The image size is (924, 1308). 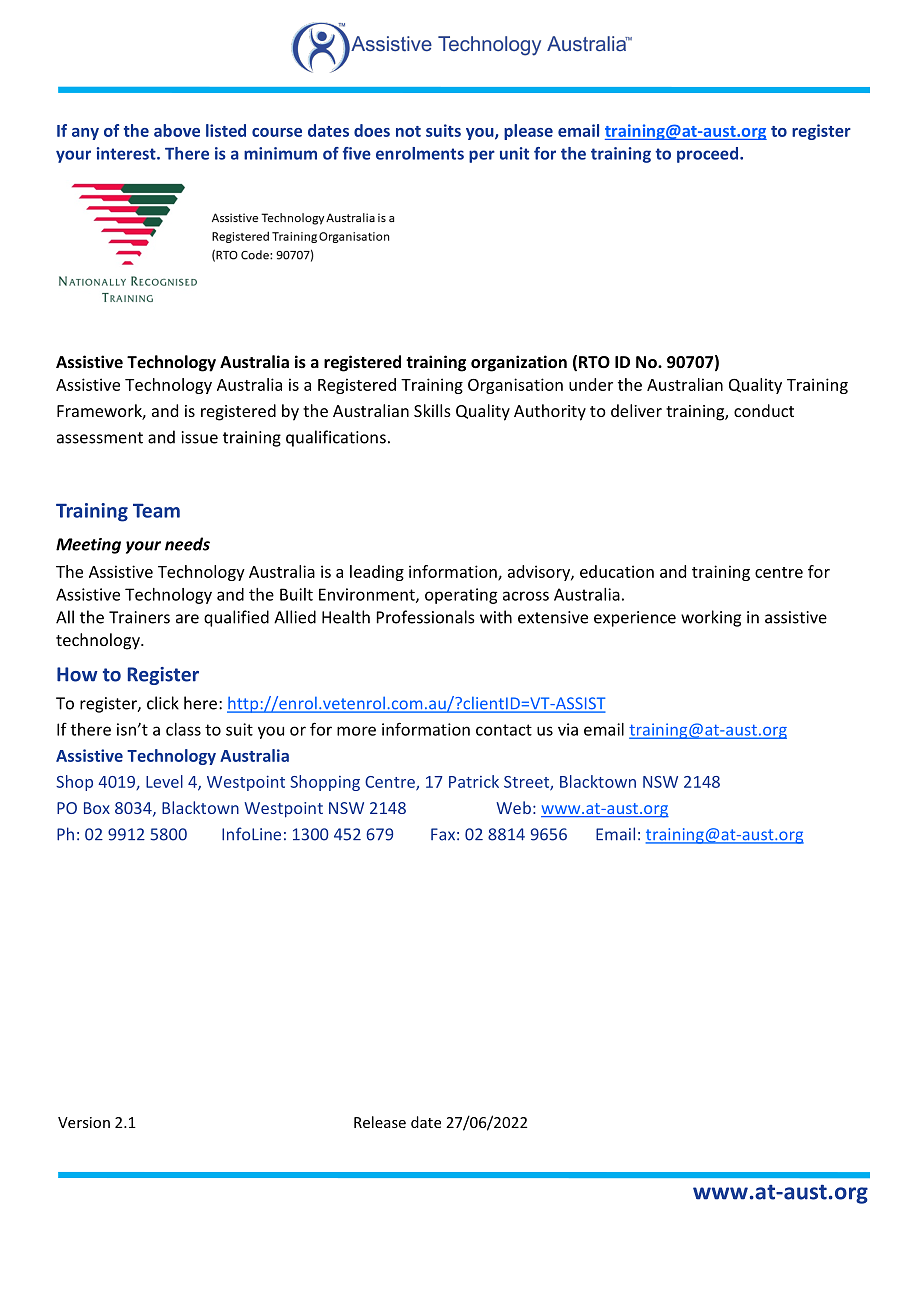 I want to click on proceed, so click(x=707, y=155).
